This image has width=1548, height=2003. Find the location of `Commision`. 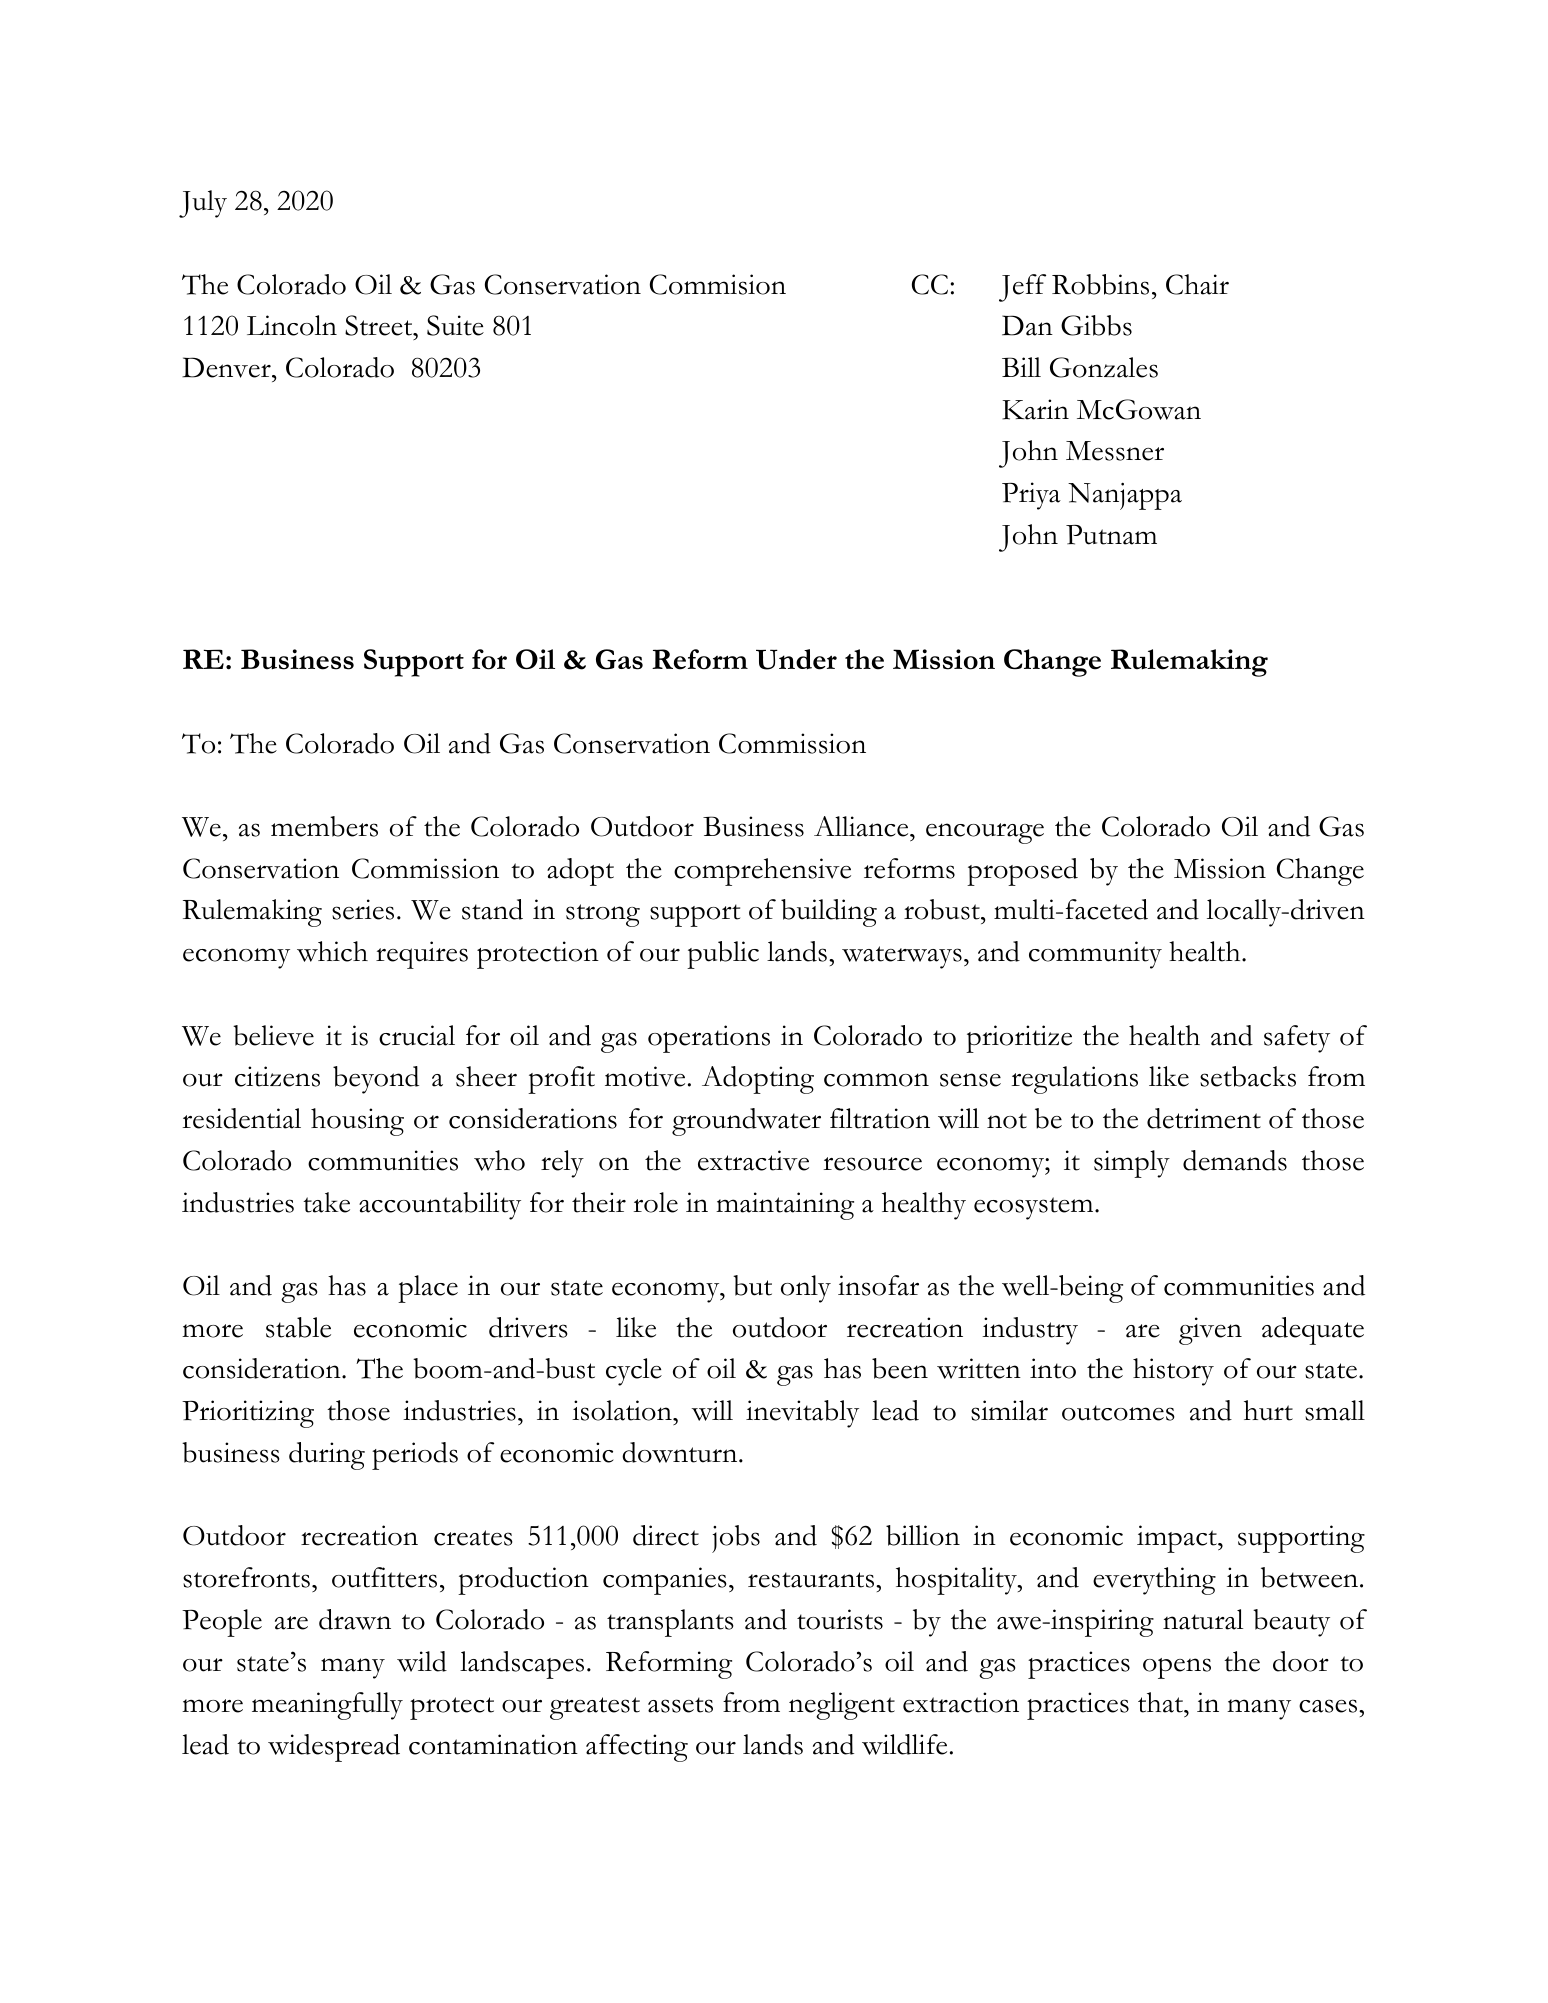

Commision is located at coordinates (718, 284).
